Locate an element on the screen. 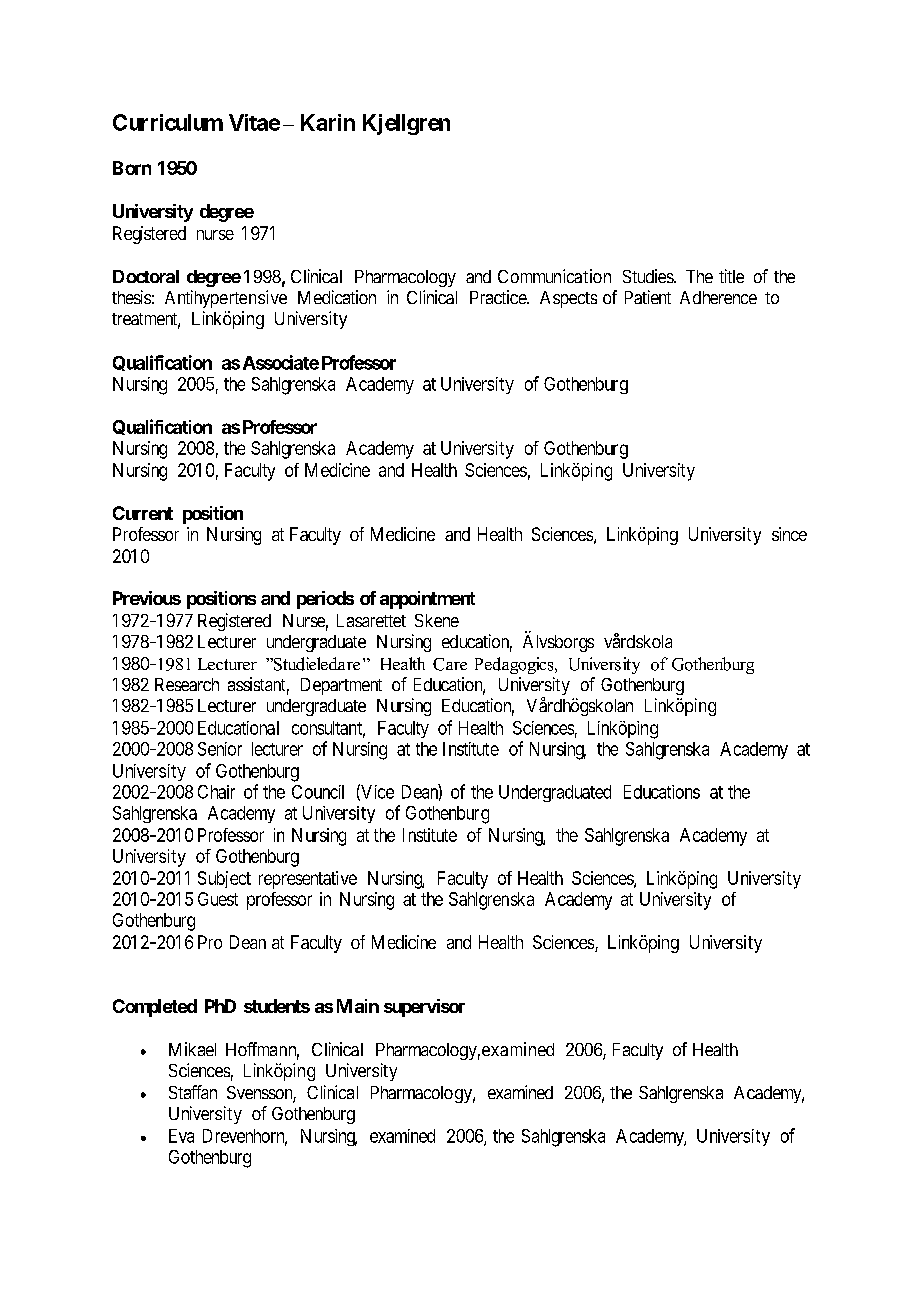 The image size is (924, 1308). Curriculum is located at coordinates (168, 122).
